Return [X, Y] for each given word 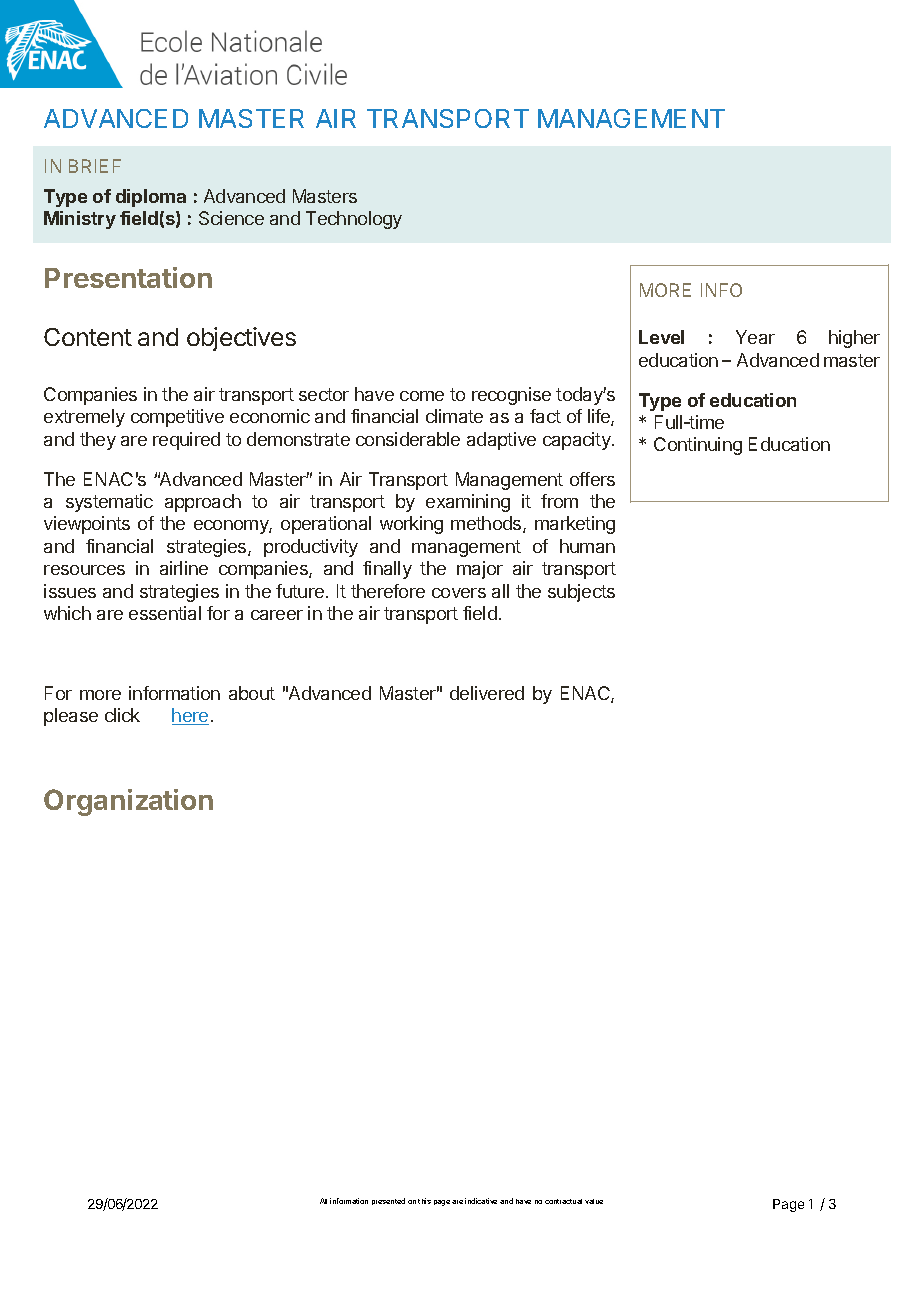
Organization [128, 802]
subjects [581, 593]
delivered [487, 693]
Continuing [698, 446]
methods [487, 524]
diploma [151, 198]
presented [388, 1201]
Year [755, 337]
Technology [354, 220]
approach [203, 503]
